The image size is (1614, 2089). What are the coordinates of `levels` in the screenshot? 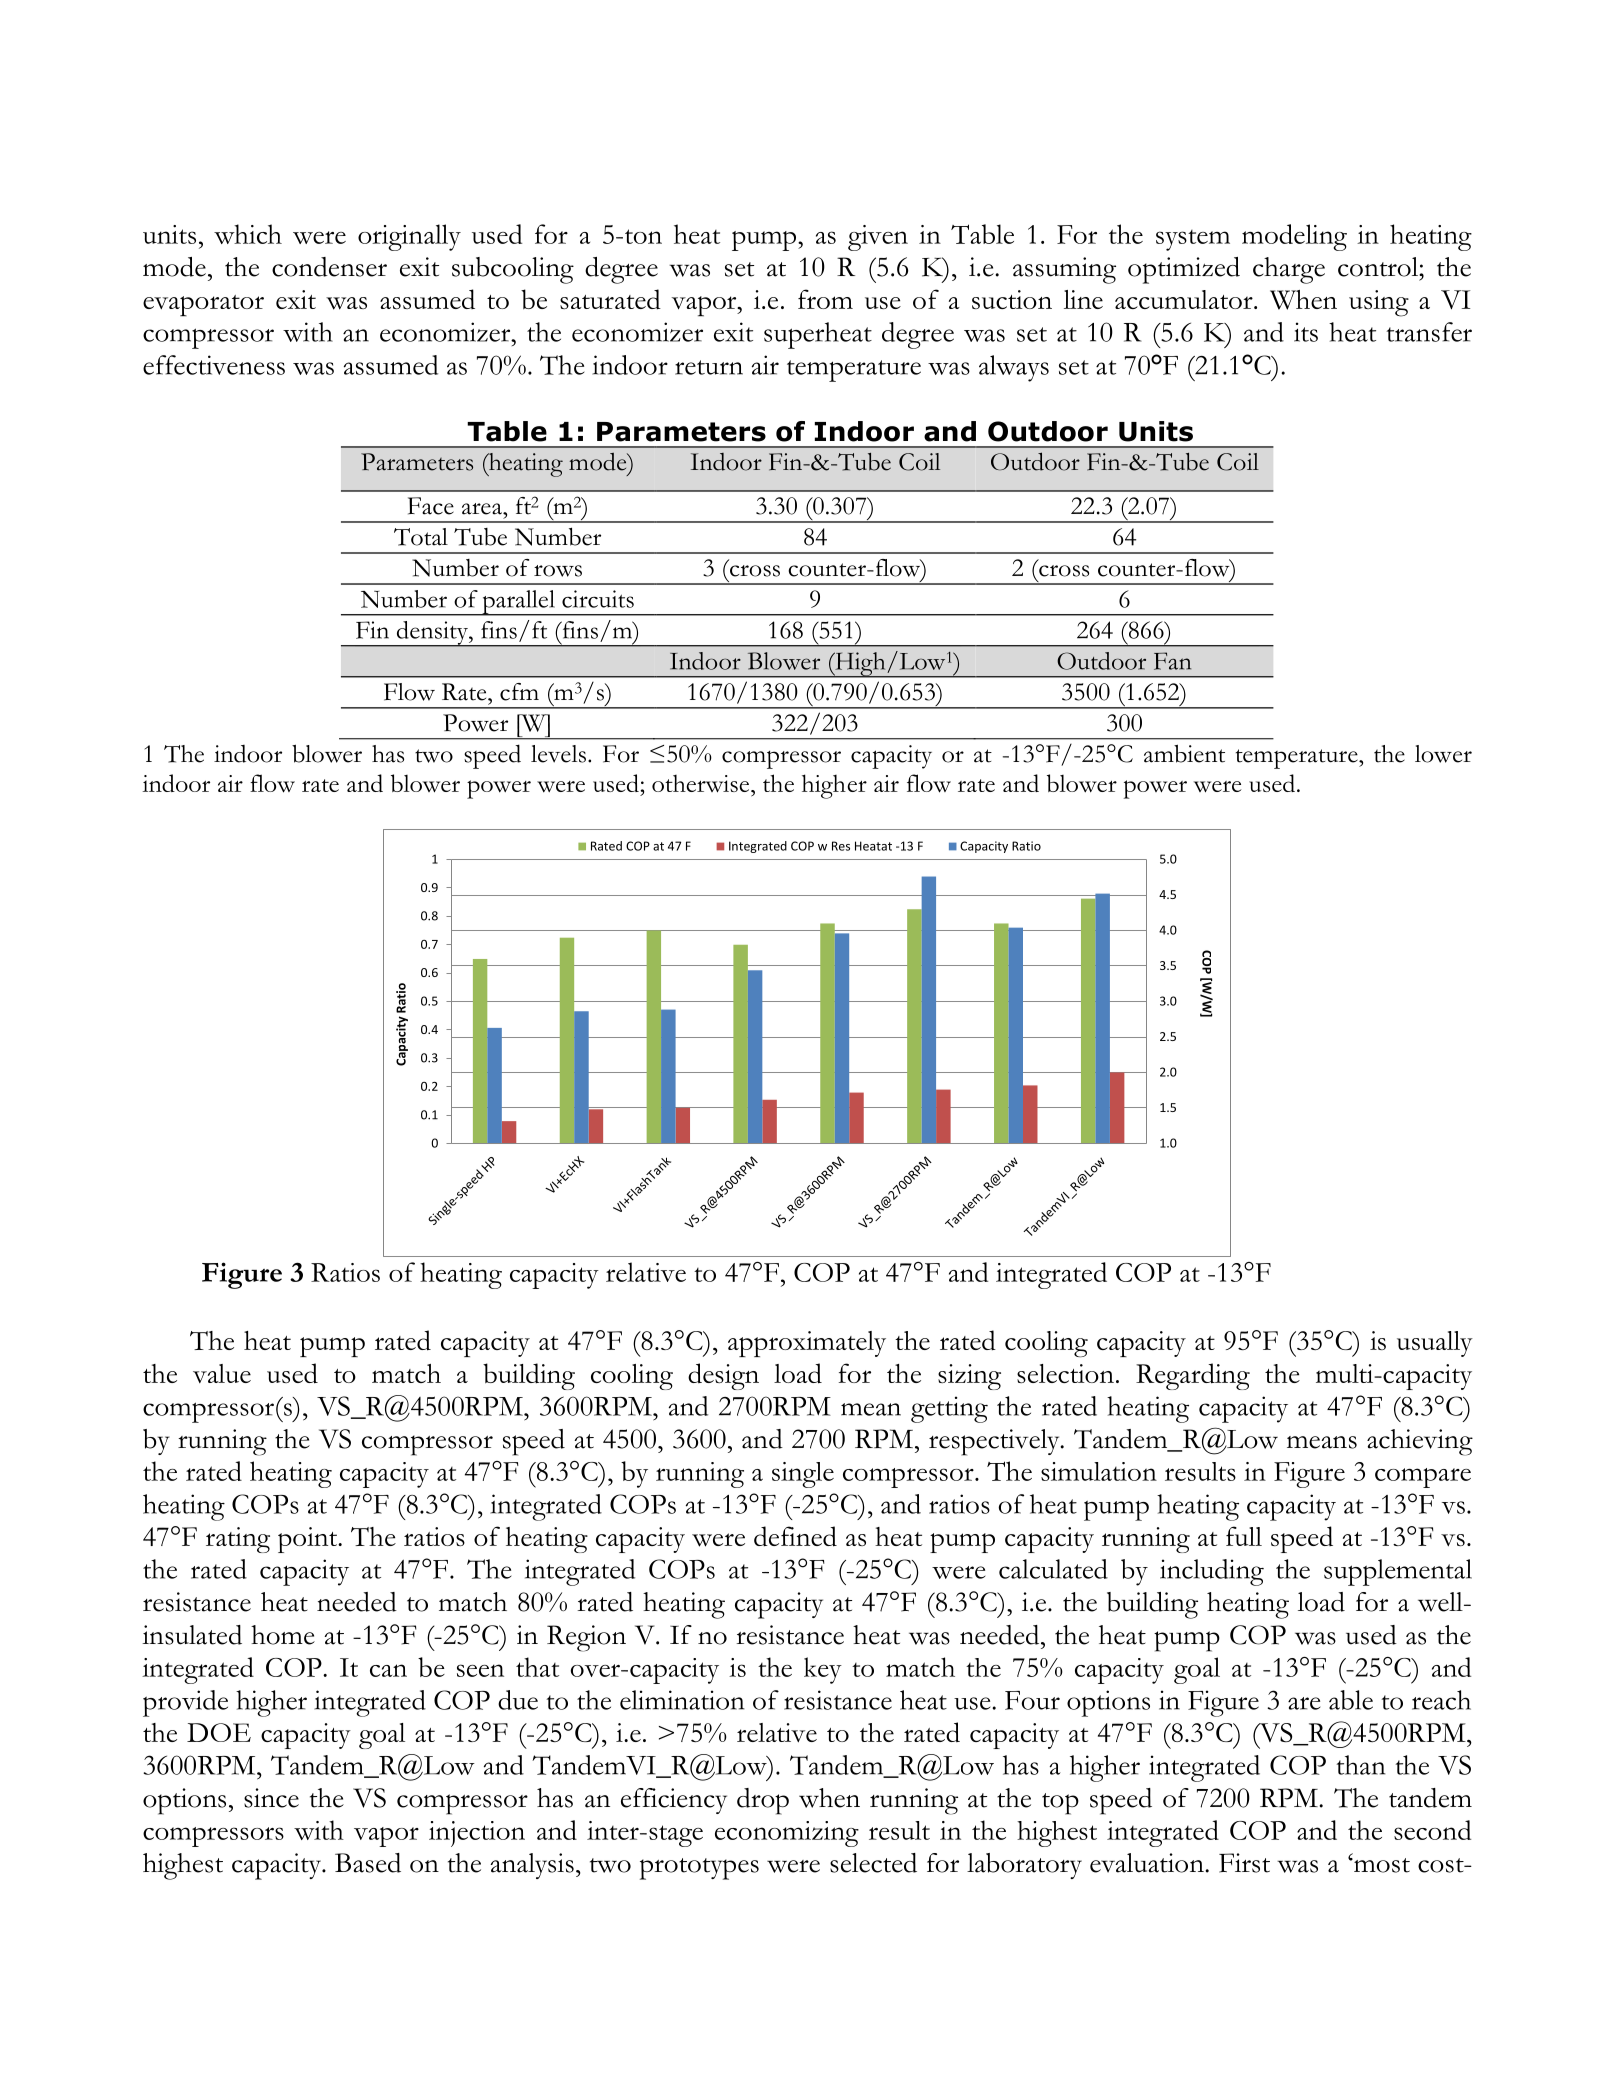 It's located at (558, 754).
